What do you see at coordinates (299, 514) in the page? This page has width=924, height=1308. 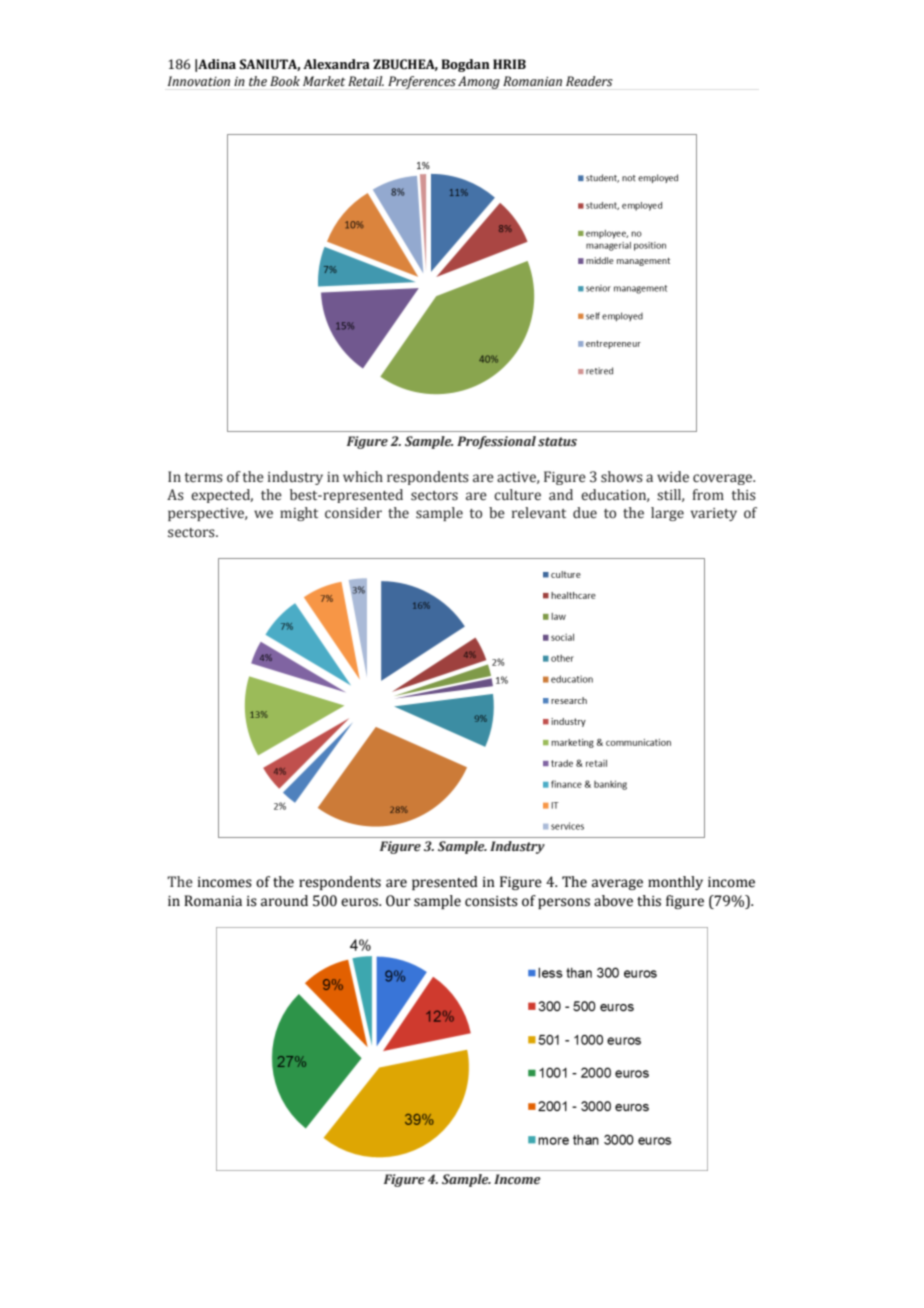 I see `might` at bounding box center [299, 514].
